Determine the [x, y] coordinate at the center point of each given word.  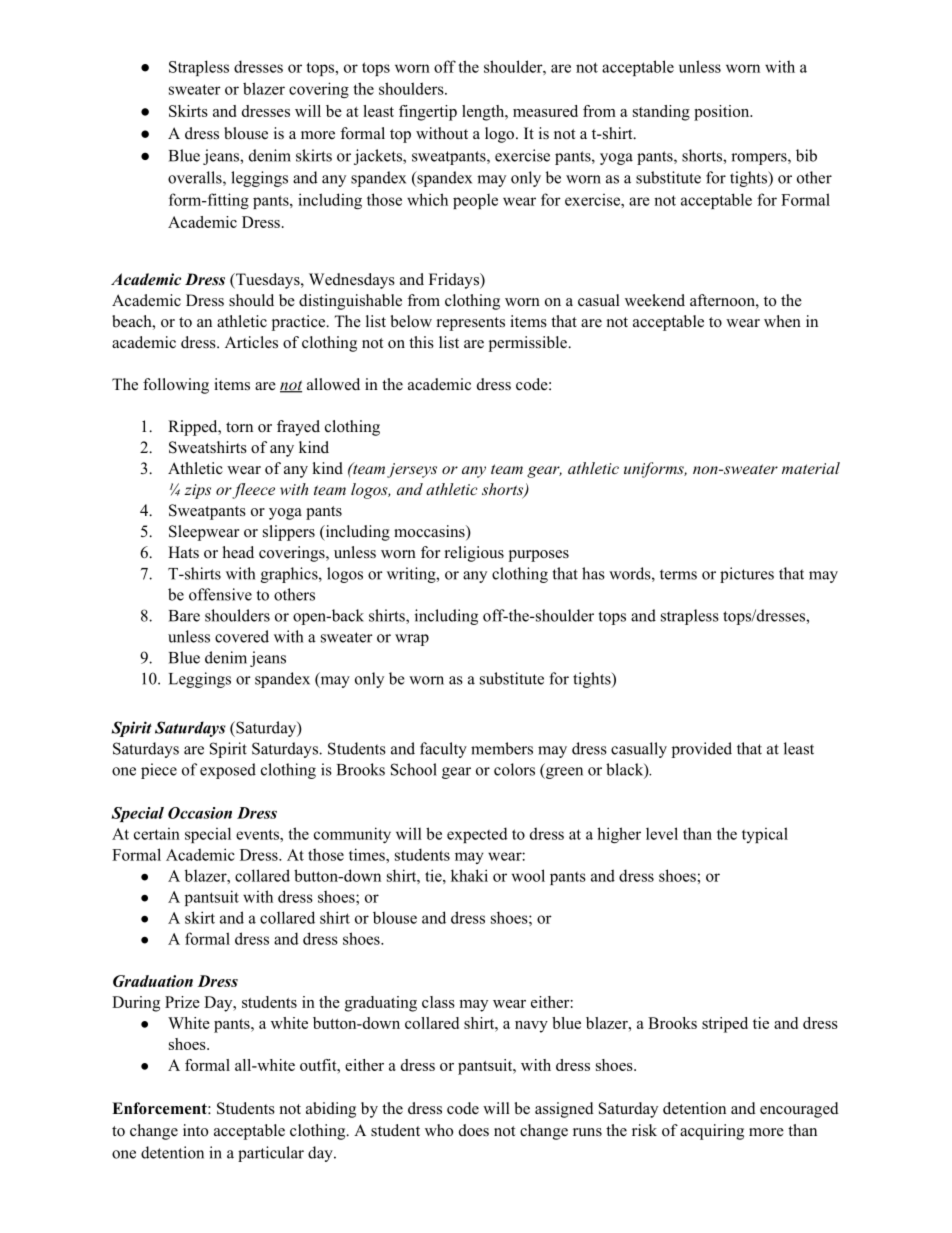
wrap [412, 640]
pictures [747, 575]
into [195, 1130]
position [723, 113]
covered [242, 636]
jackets [379, 157]
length [484, 113]
